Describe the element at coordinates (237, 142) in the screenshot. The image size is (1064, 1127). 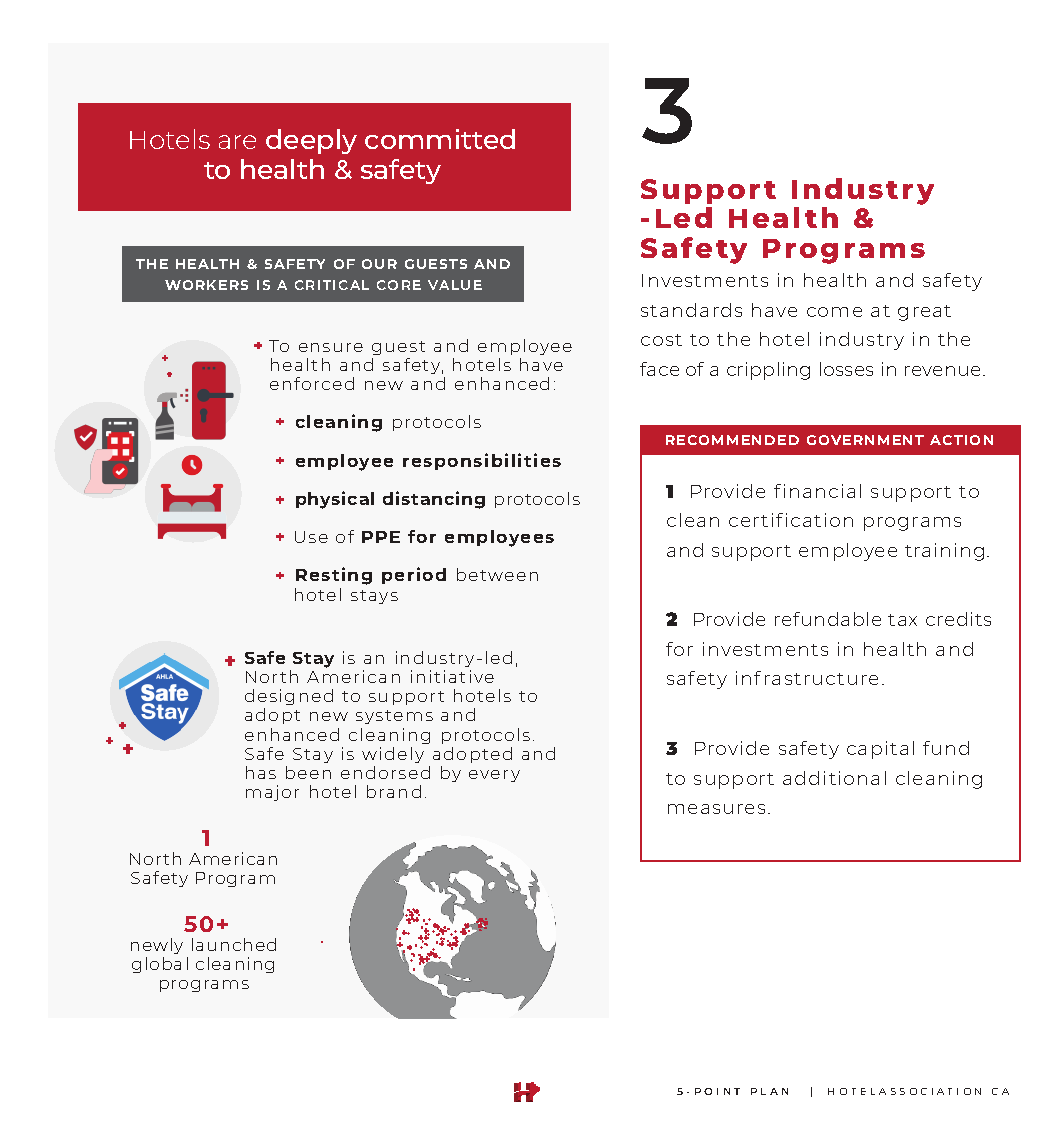
I see `are` at that location.
